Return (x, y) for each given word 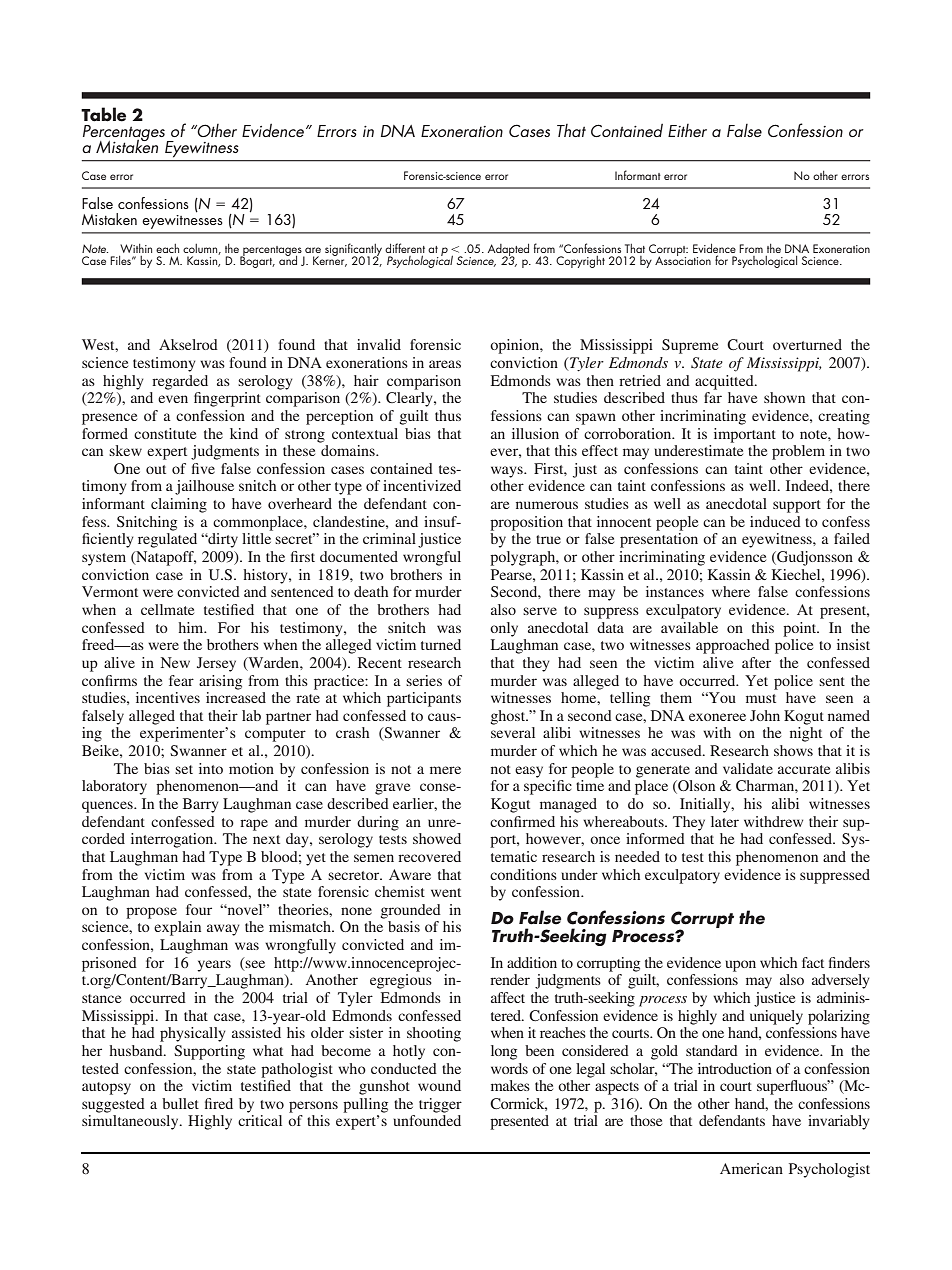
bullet (180, 1103)
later (725, 821)
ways (508, 472)
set (184, 769)
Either (687, 130)
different (405, 248)
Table (103, 114)
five (203, 468)
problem (798, 452)
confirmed (522, 821)
